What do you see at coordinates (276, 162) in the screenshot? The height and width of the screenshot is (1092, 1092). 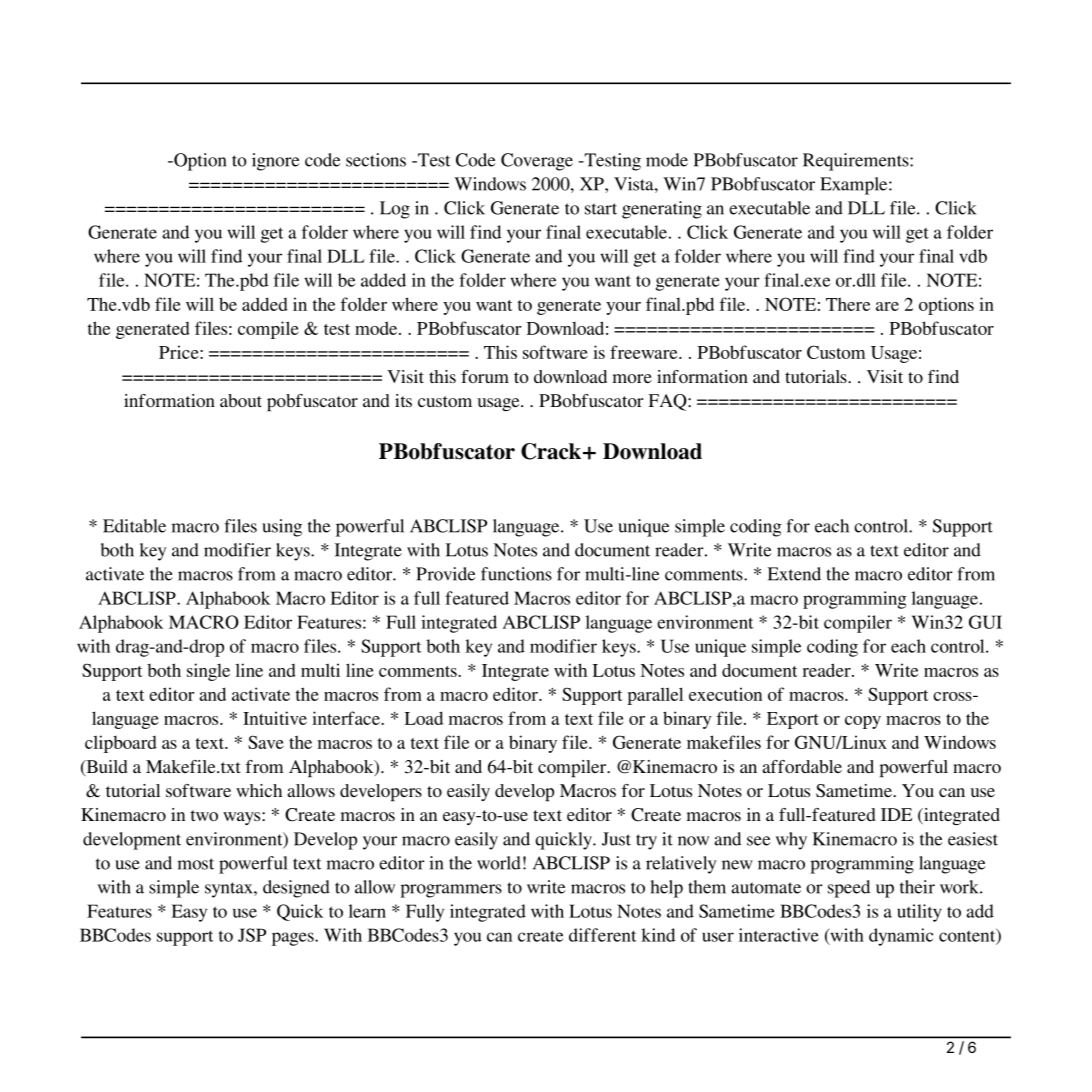 I see `ignore` at bounding box center [276, 162].
